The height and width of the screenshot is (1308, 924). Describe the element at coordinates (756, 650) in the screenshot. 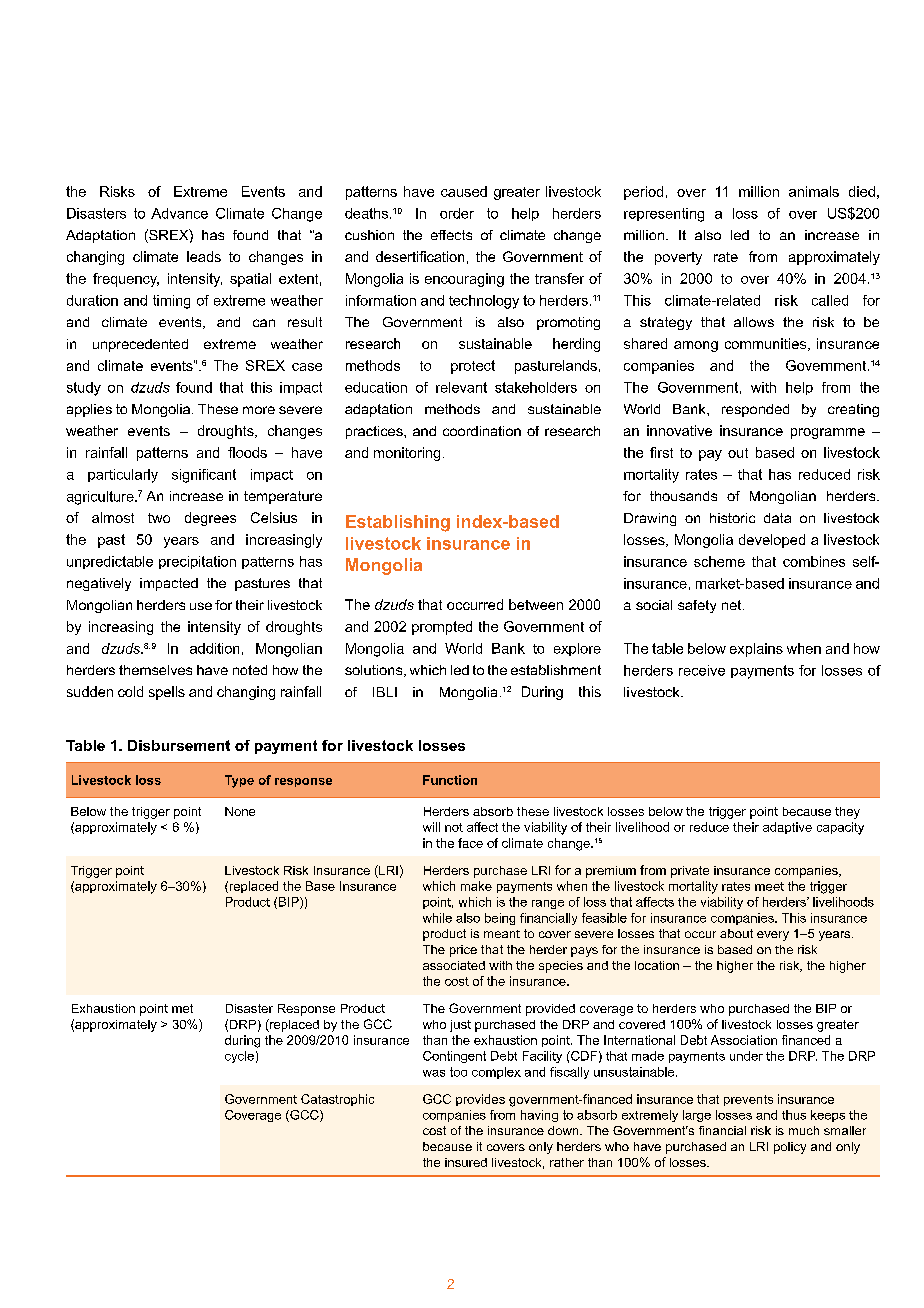

I see `explains` at that location.
